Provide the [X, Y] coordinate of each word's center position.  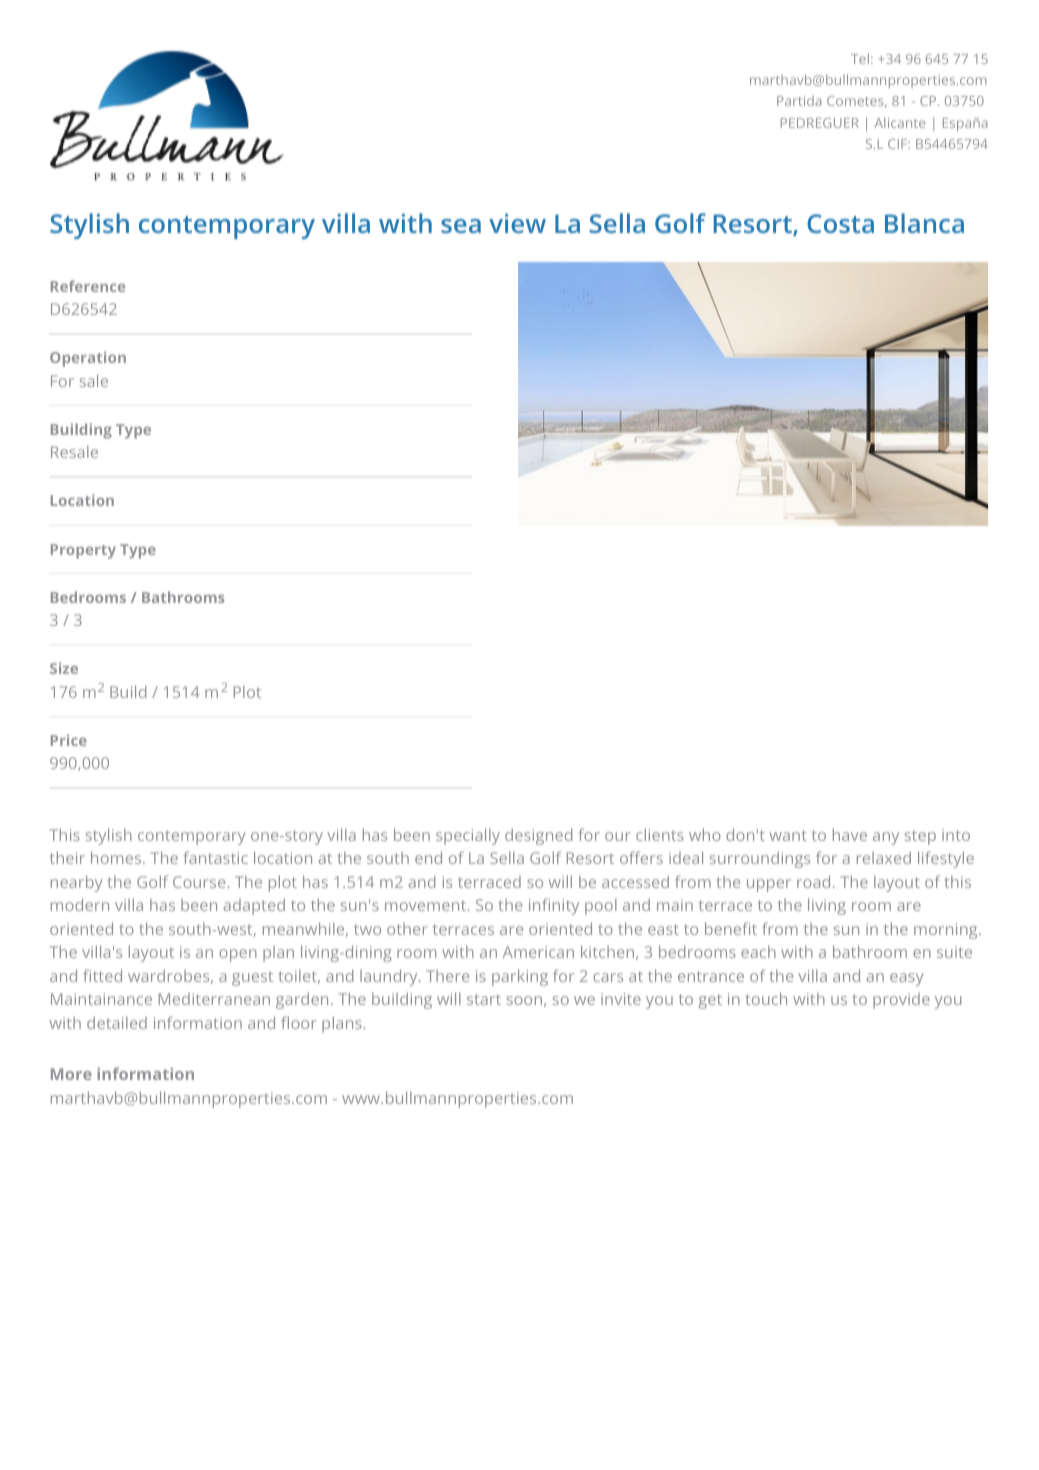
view [517, 223]
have [850, 834]
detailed [117, 1023]
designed [538, 836]
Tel [860, 58]
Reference [88, 286]
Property [83, 551]
